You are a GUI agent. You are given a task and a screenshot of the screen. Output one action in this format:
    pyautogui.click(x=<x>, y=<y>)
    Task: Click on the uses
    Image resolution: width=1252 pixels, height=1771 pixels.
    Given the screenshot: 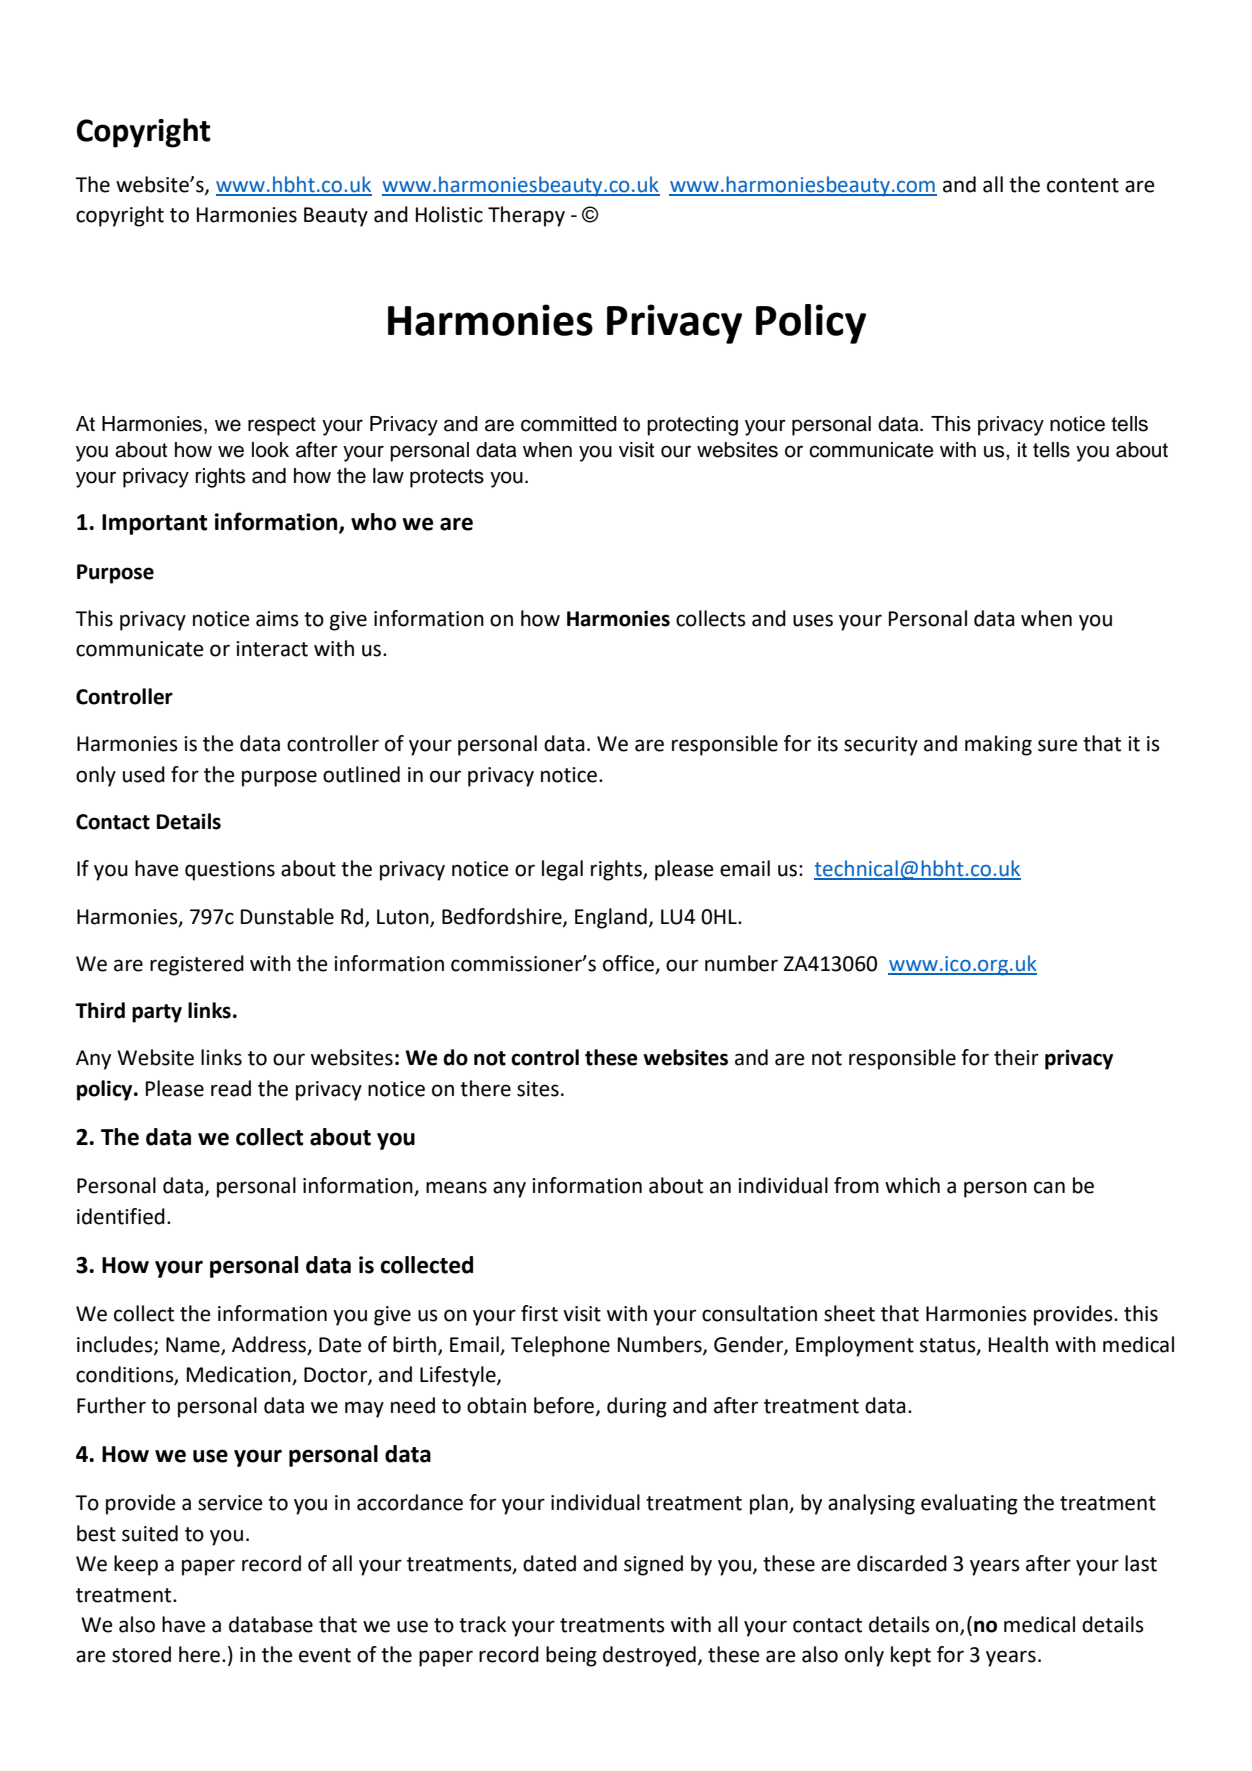 What is the action you would take?
    pyautogui.click(x=813, y=620)
